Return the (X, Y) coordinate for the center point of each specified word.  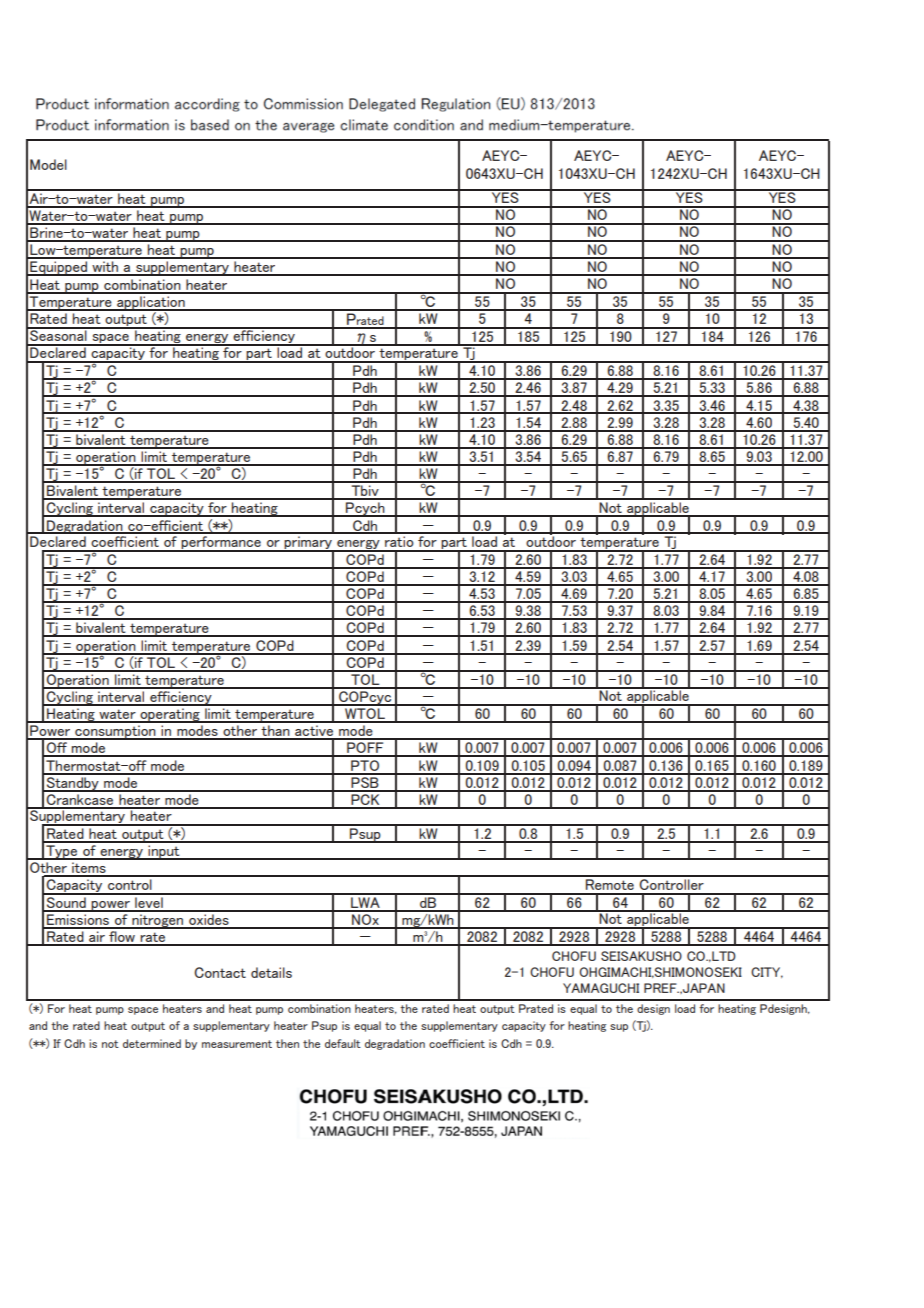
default (343, 1043)
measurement (237, 1044)
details (271, 972)
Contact (220, 972)
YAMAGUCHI (601, 988)
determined (152, 1043)
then (287, 1043)
